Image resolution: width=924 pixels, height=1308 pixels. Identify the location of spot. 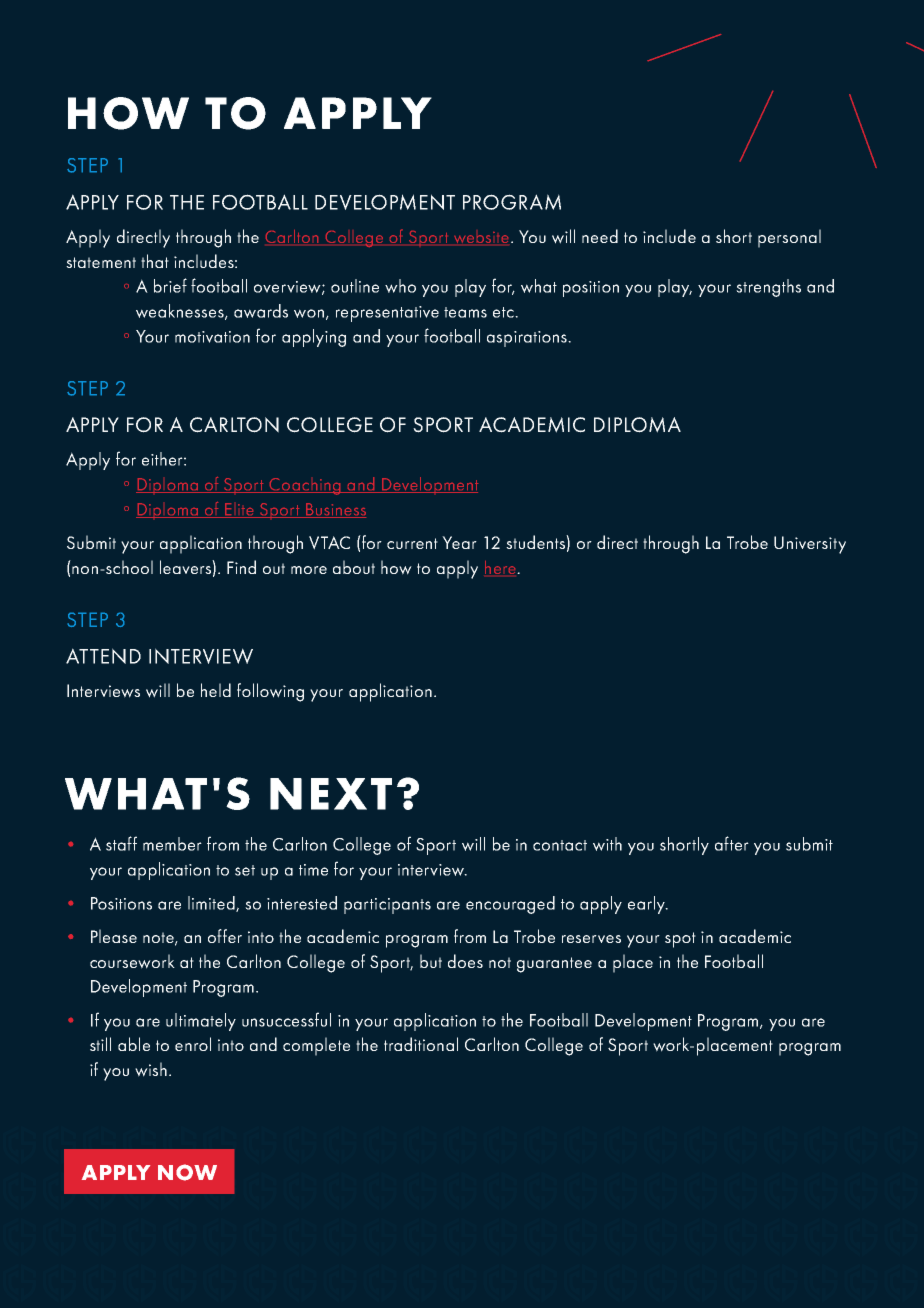
(680, 940).
